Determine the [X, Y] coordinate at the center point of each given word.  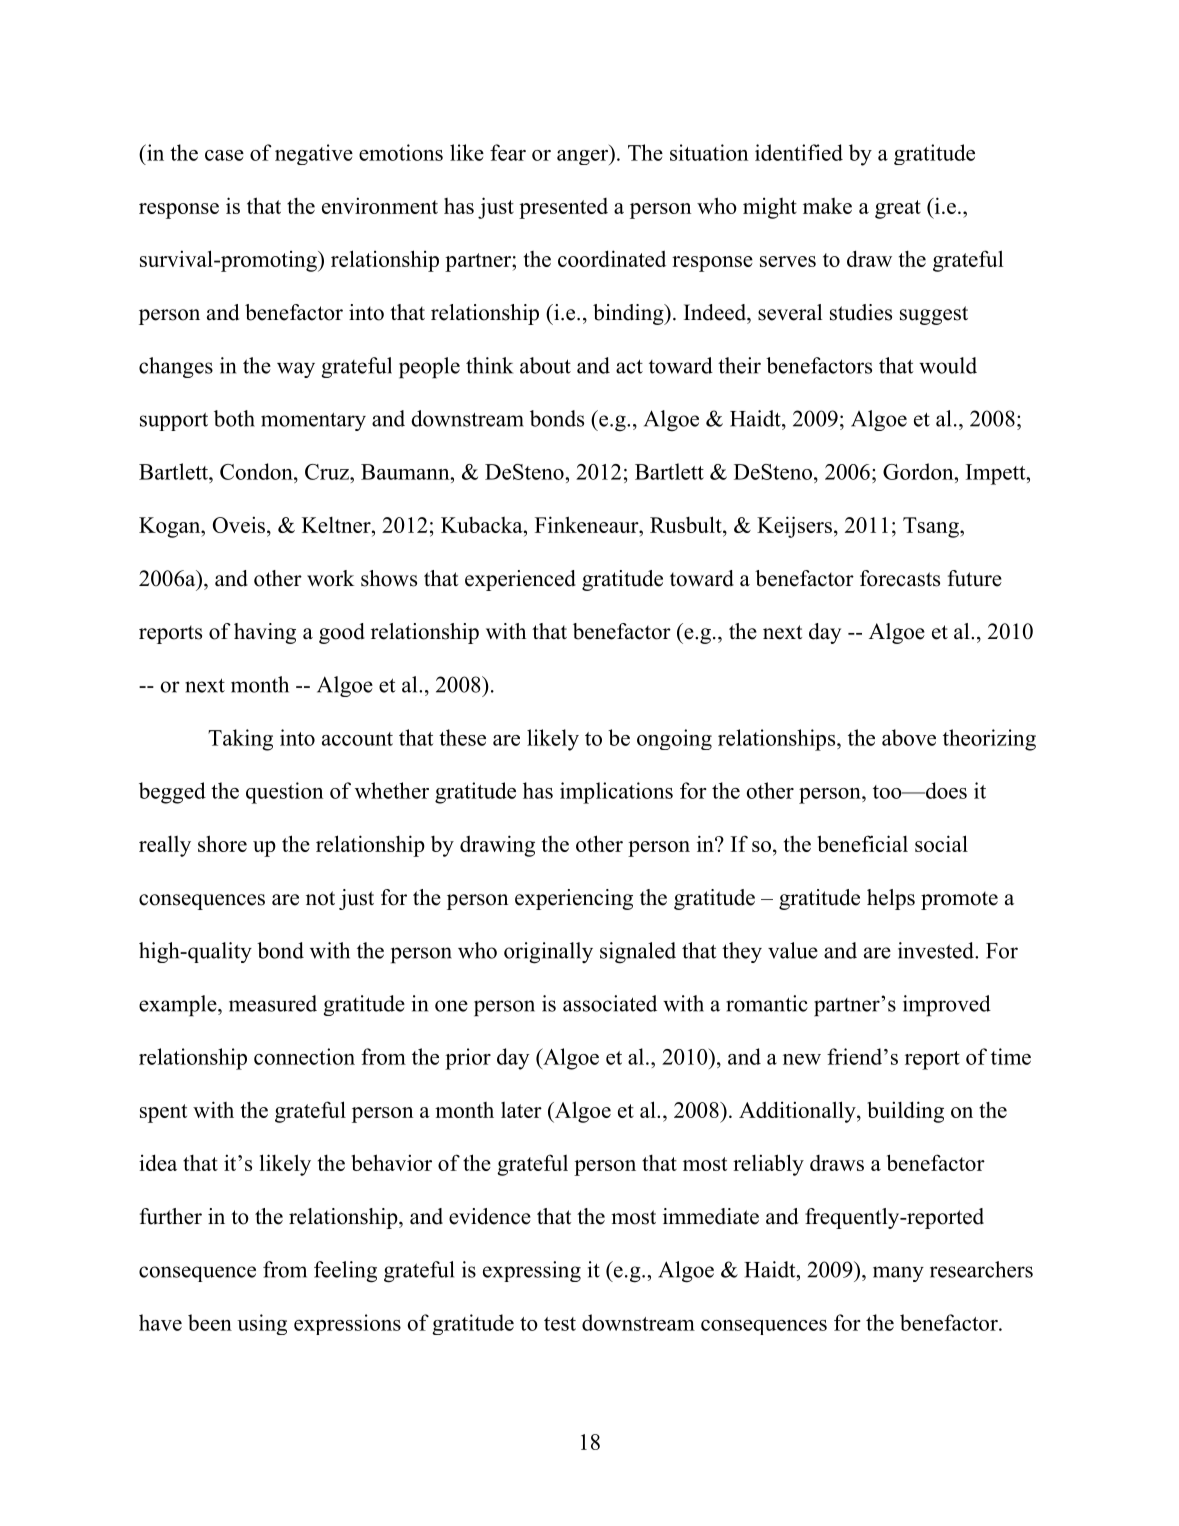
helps [891, 899]
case [224, 155]
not [320, 898]
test [560, 1324]
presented [563, 208]
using [262, 1324]
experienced [520, 580]
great [898, 209]
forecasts [900, 578]
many [898, 1274]
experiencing [574, 899]
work [330, 578]
